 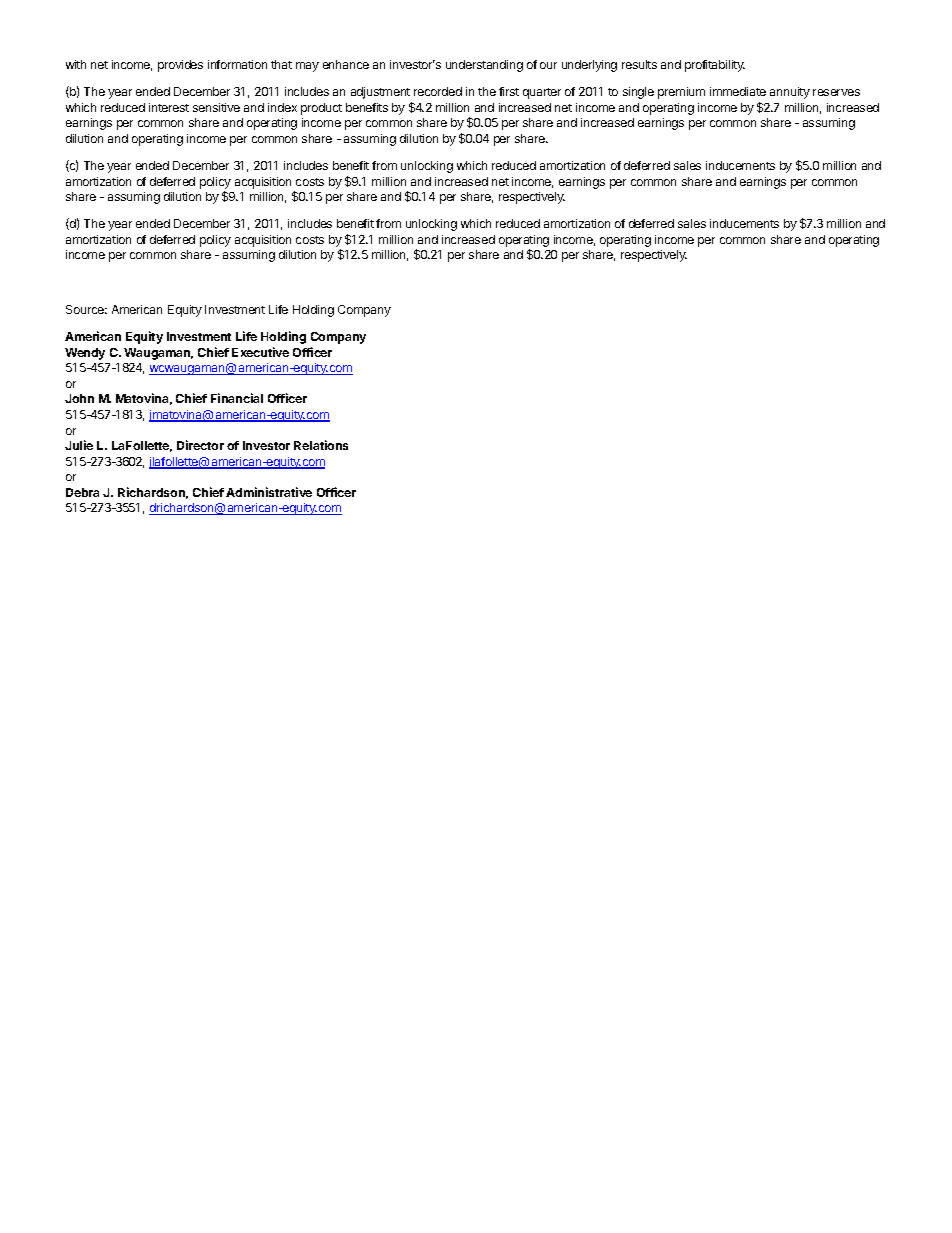 What do you see at coordinates (82, 492) in the screenshot?
I see `Debra` at bounding box center [82, 492].
